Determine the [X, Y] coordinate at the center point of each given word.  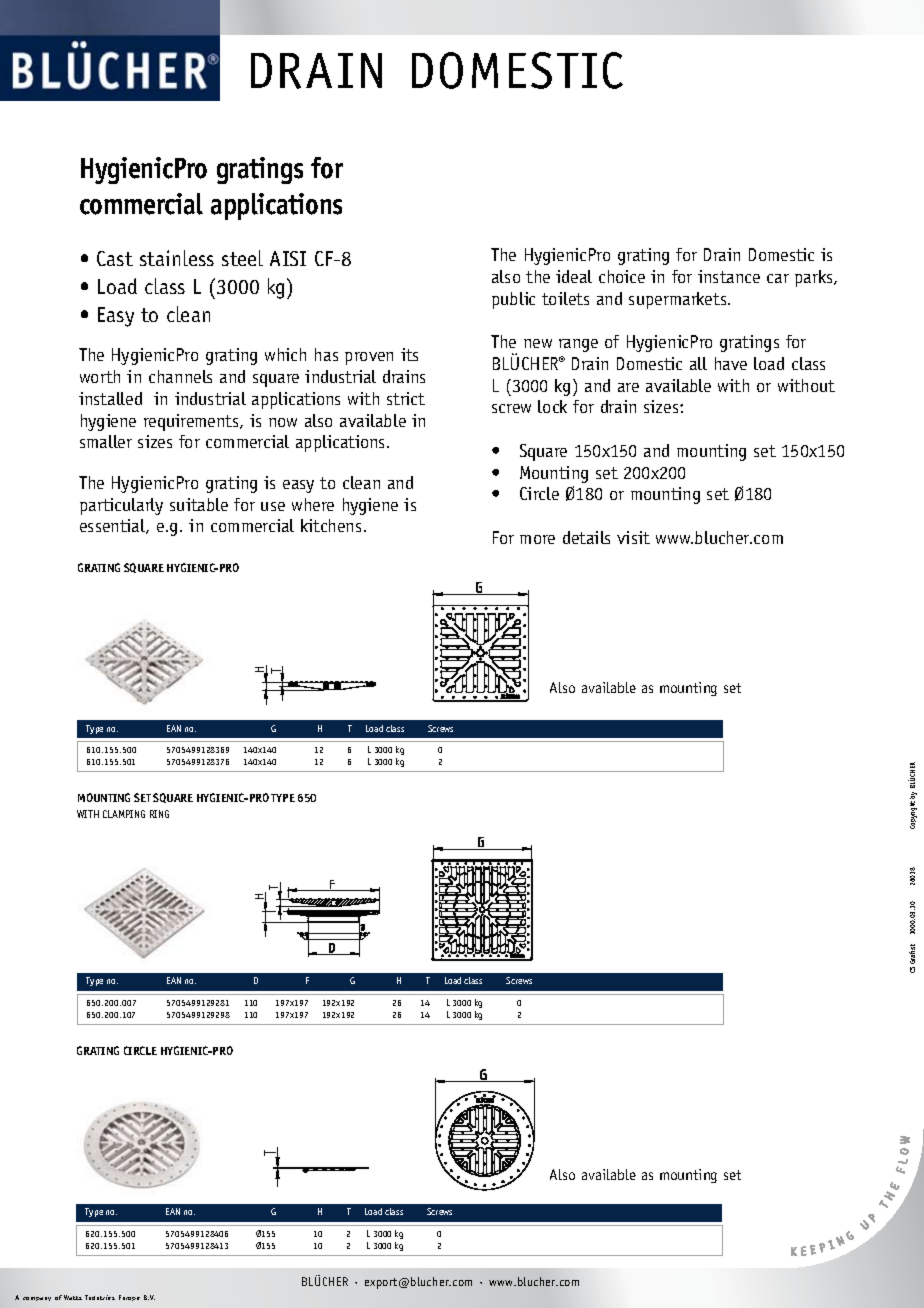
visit [633, 537]
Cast [115, 258]
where [313, 504]
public [513, 300]
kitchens [331, 525]
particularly [121, 506]
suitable [199, 504]
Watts [73, 1297]
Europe [129, 1298]
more [537, 539]
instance [729, 276]
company [37, 1299]
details [586, 537]
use [273, 506]
